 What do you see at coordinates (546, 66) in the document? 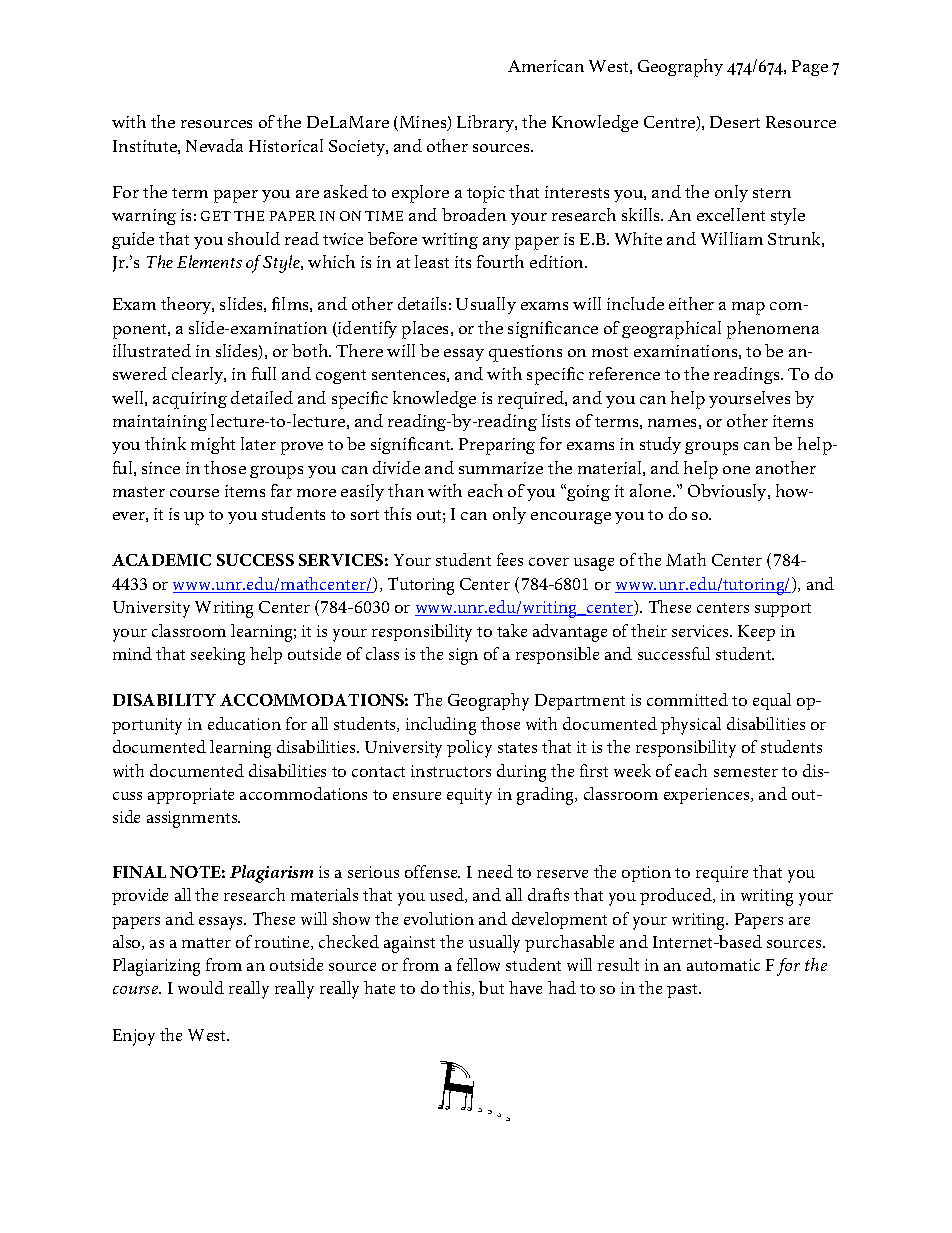
I see `American` at bounding box center [546, 66].
